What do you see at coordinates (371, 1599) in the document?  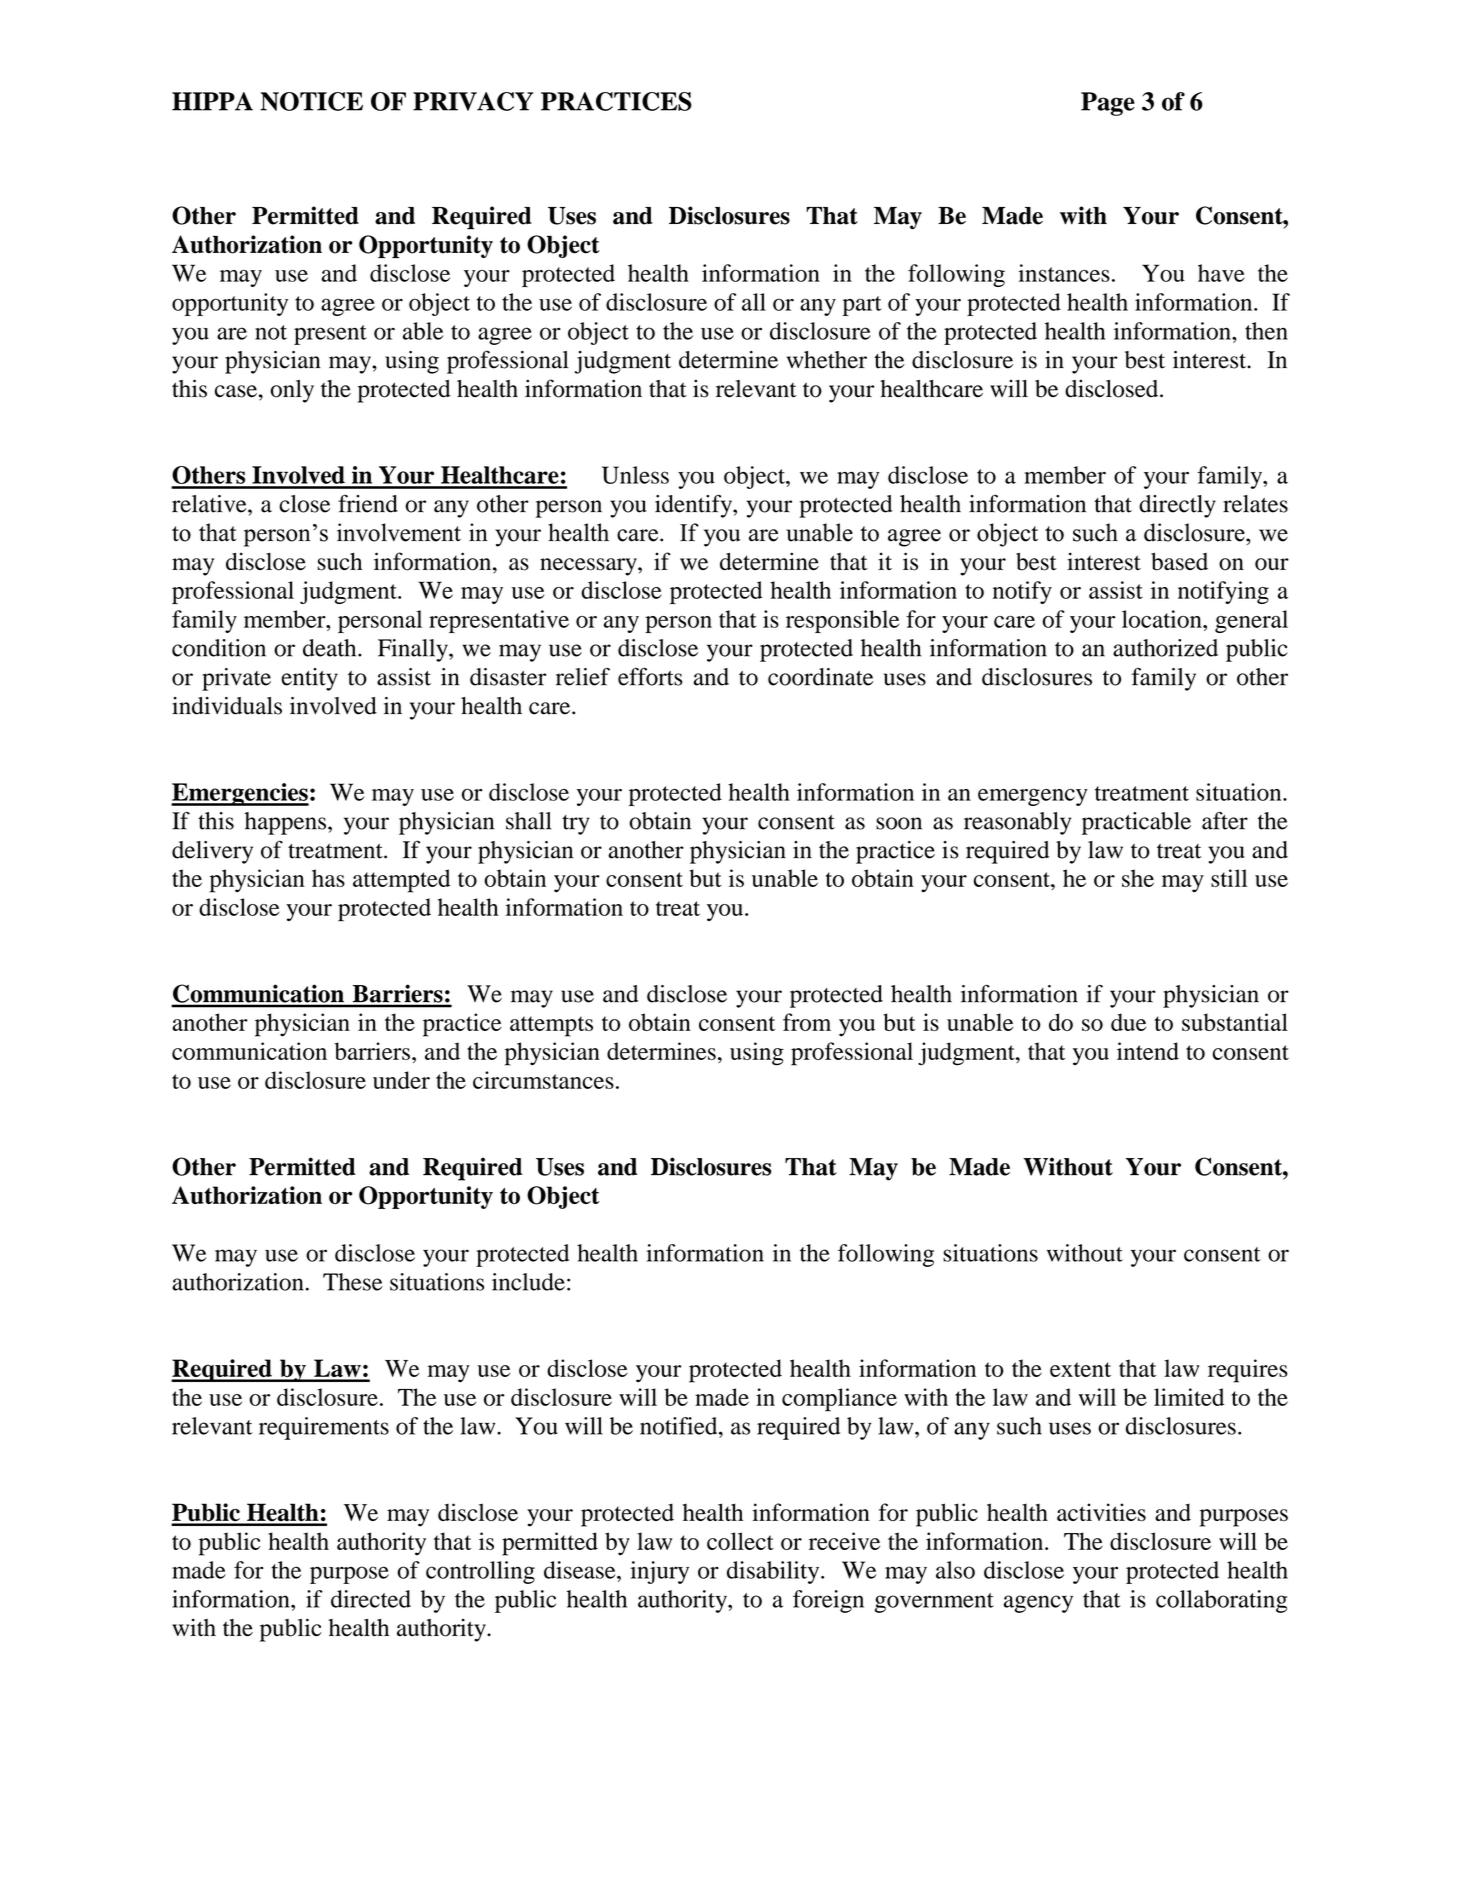 I see `directed` at bounding box center [371, 1599].
